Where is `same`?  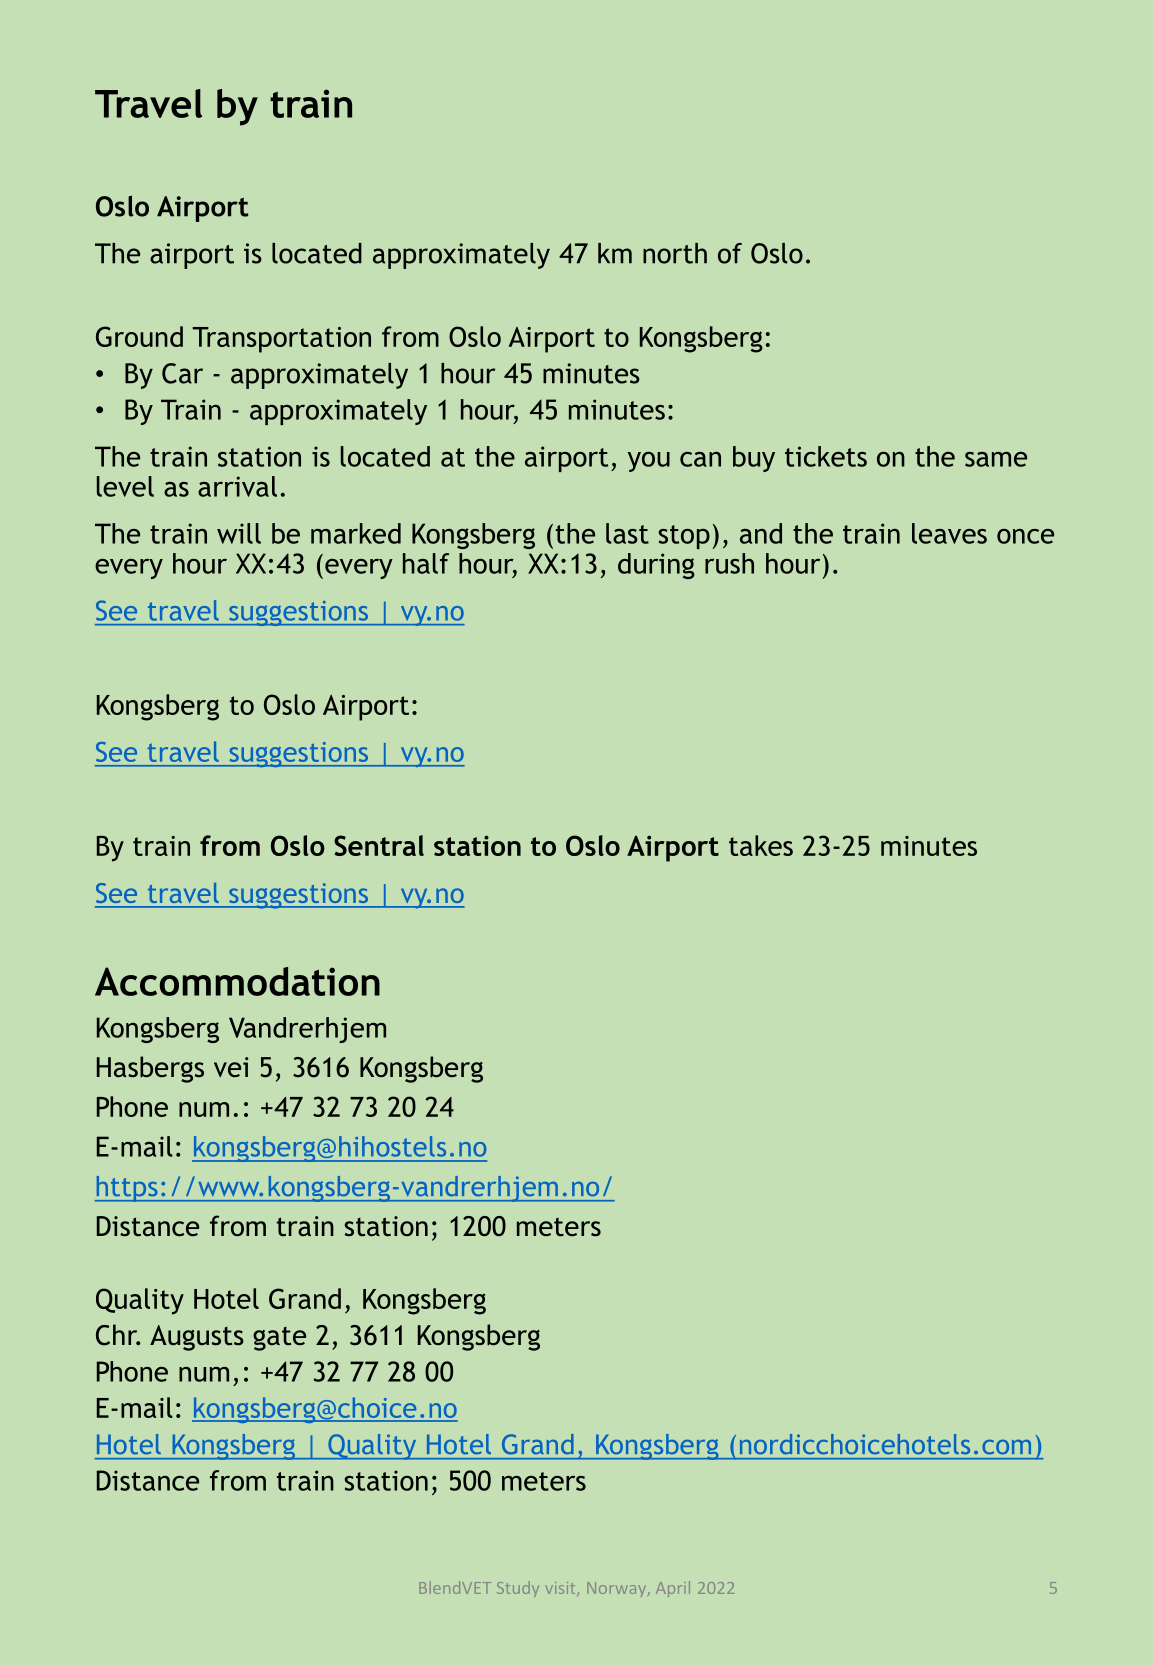
same is located at coordinates (996, 459).
